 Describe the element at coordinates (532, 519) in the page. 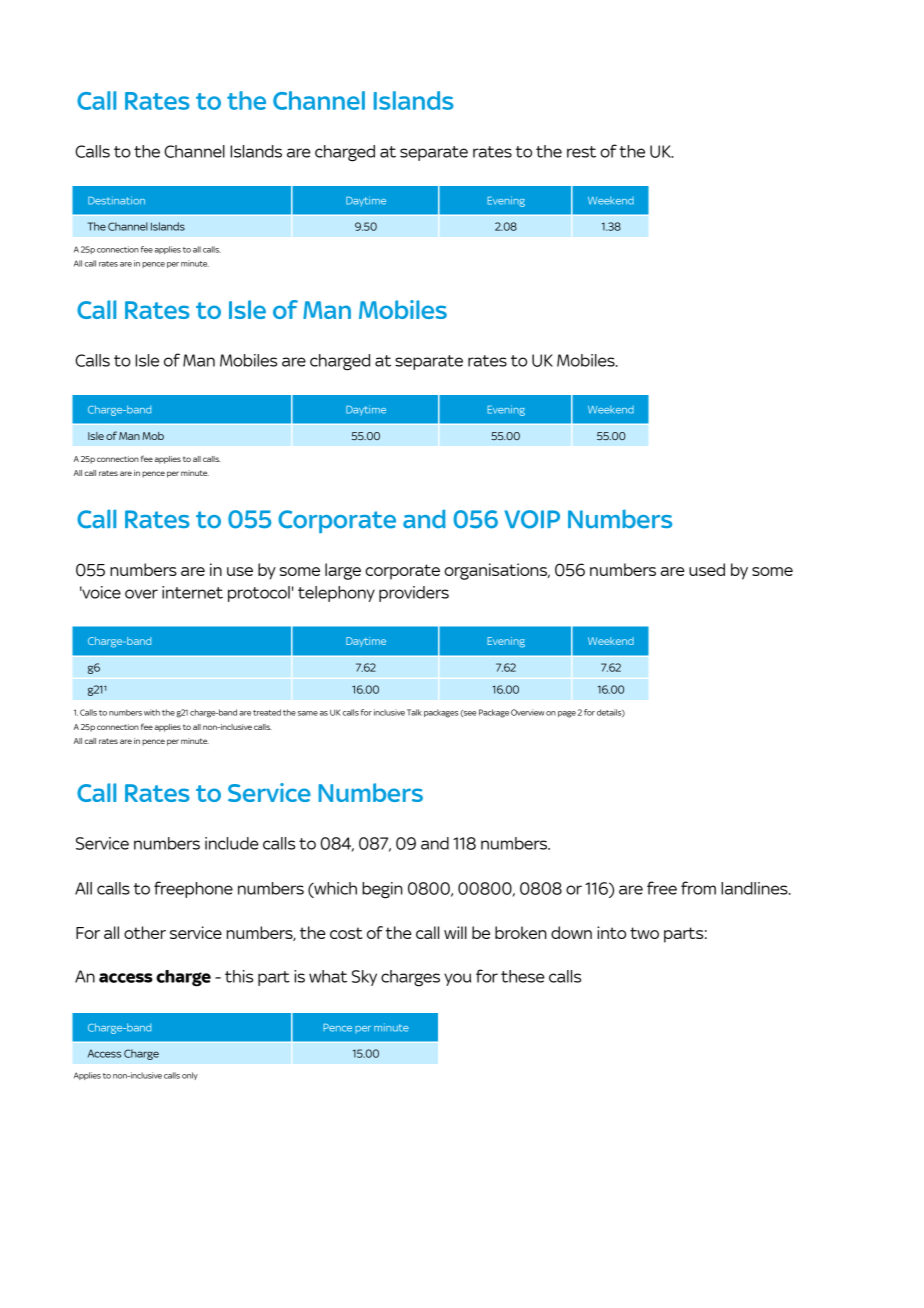

I see `VOIP` at that location.
